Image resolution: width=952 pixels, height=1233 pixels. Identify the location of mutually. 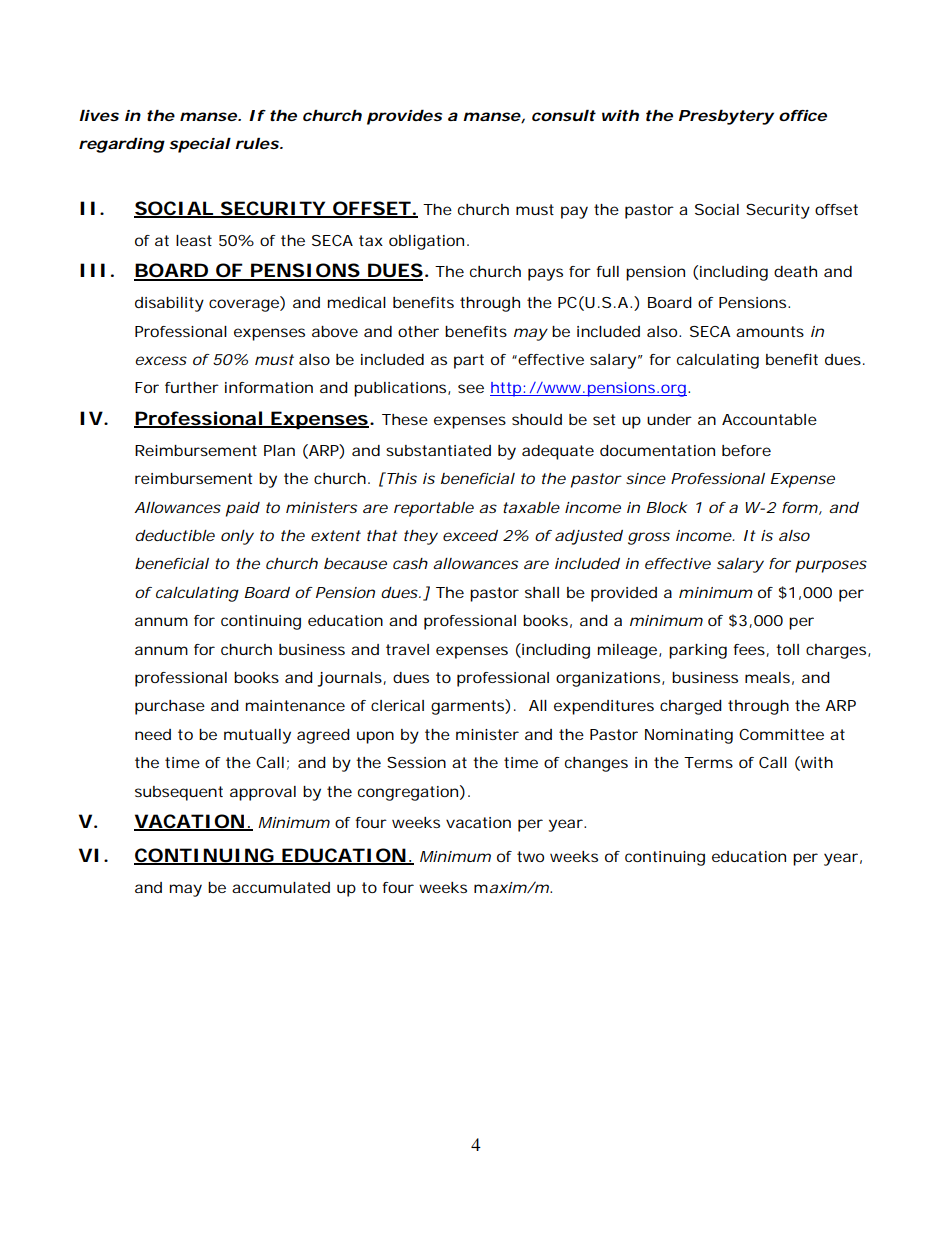
(257, 736).
